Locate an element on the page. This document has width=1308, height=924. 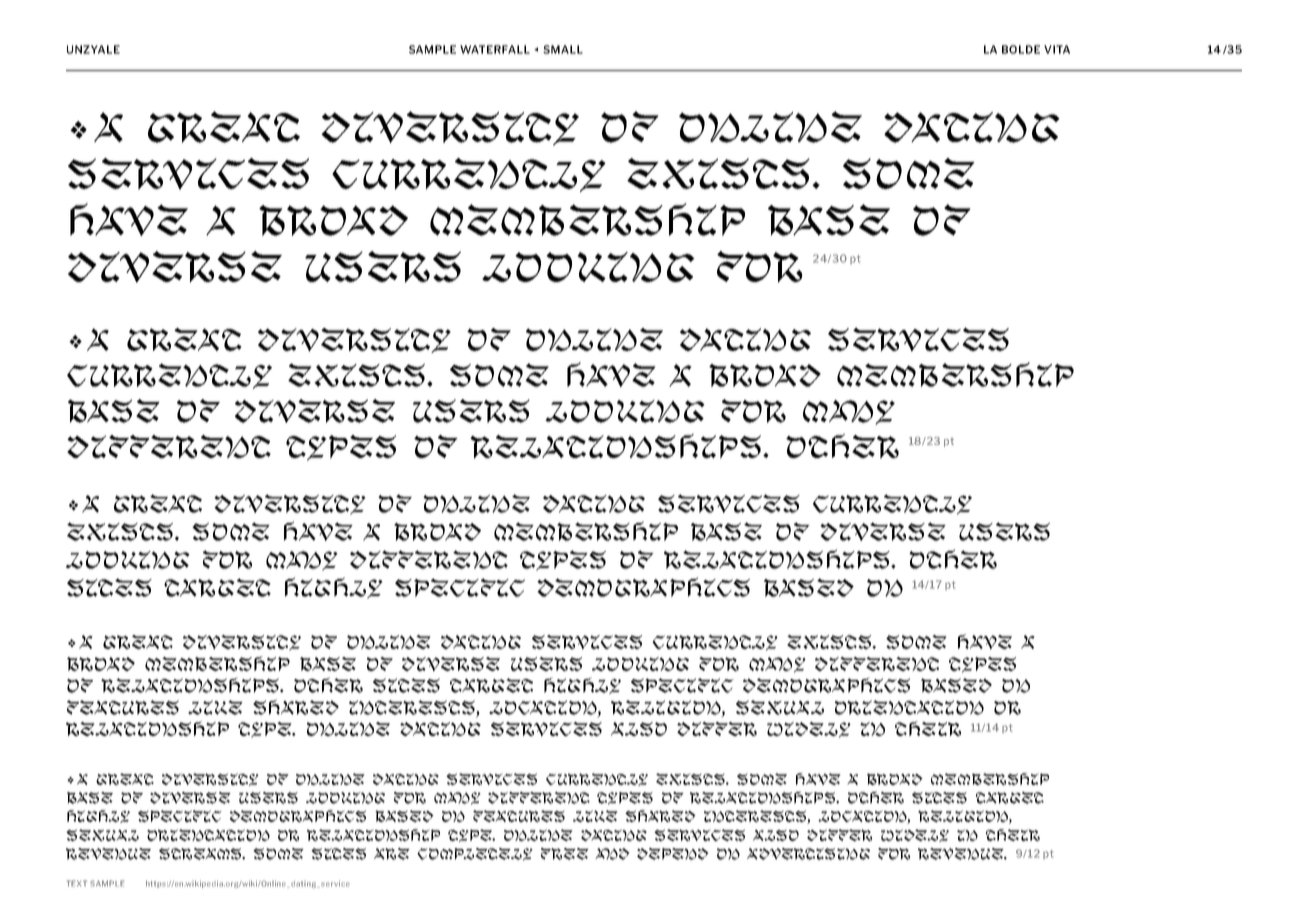
TEXT is located at coordinates (77, 883).
